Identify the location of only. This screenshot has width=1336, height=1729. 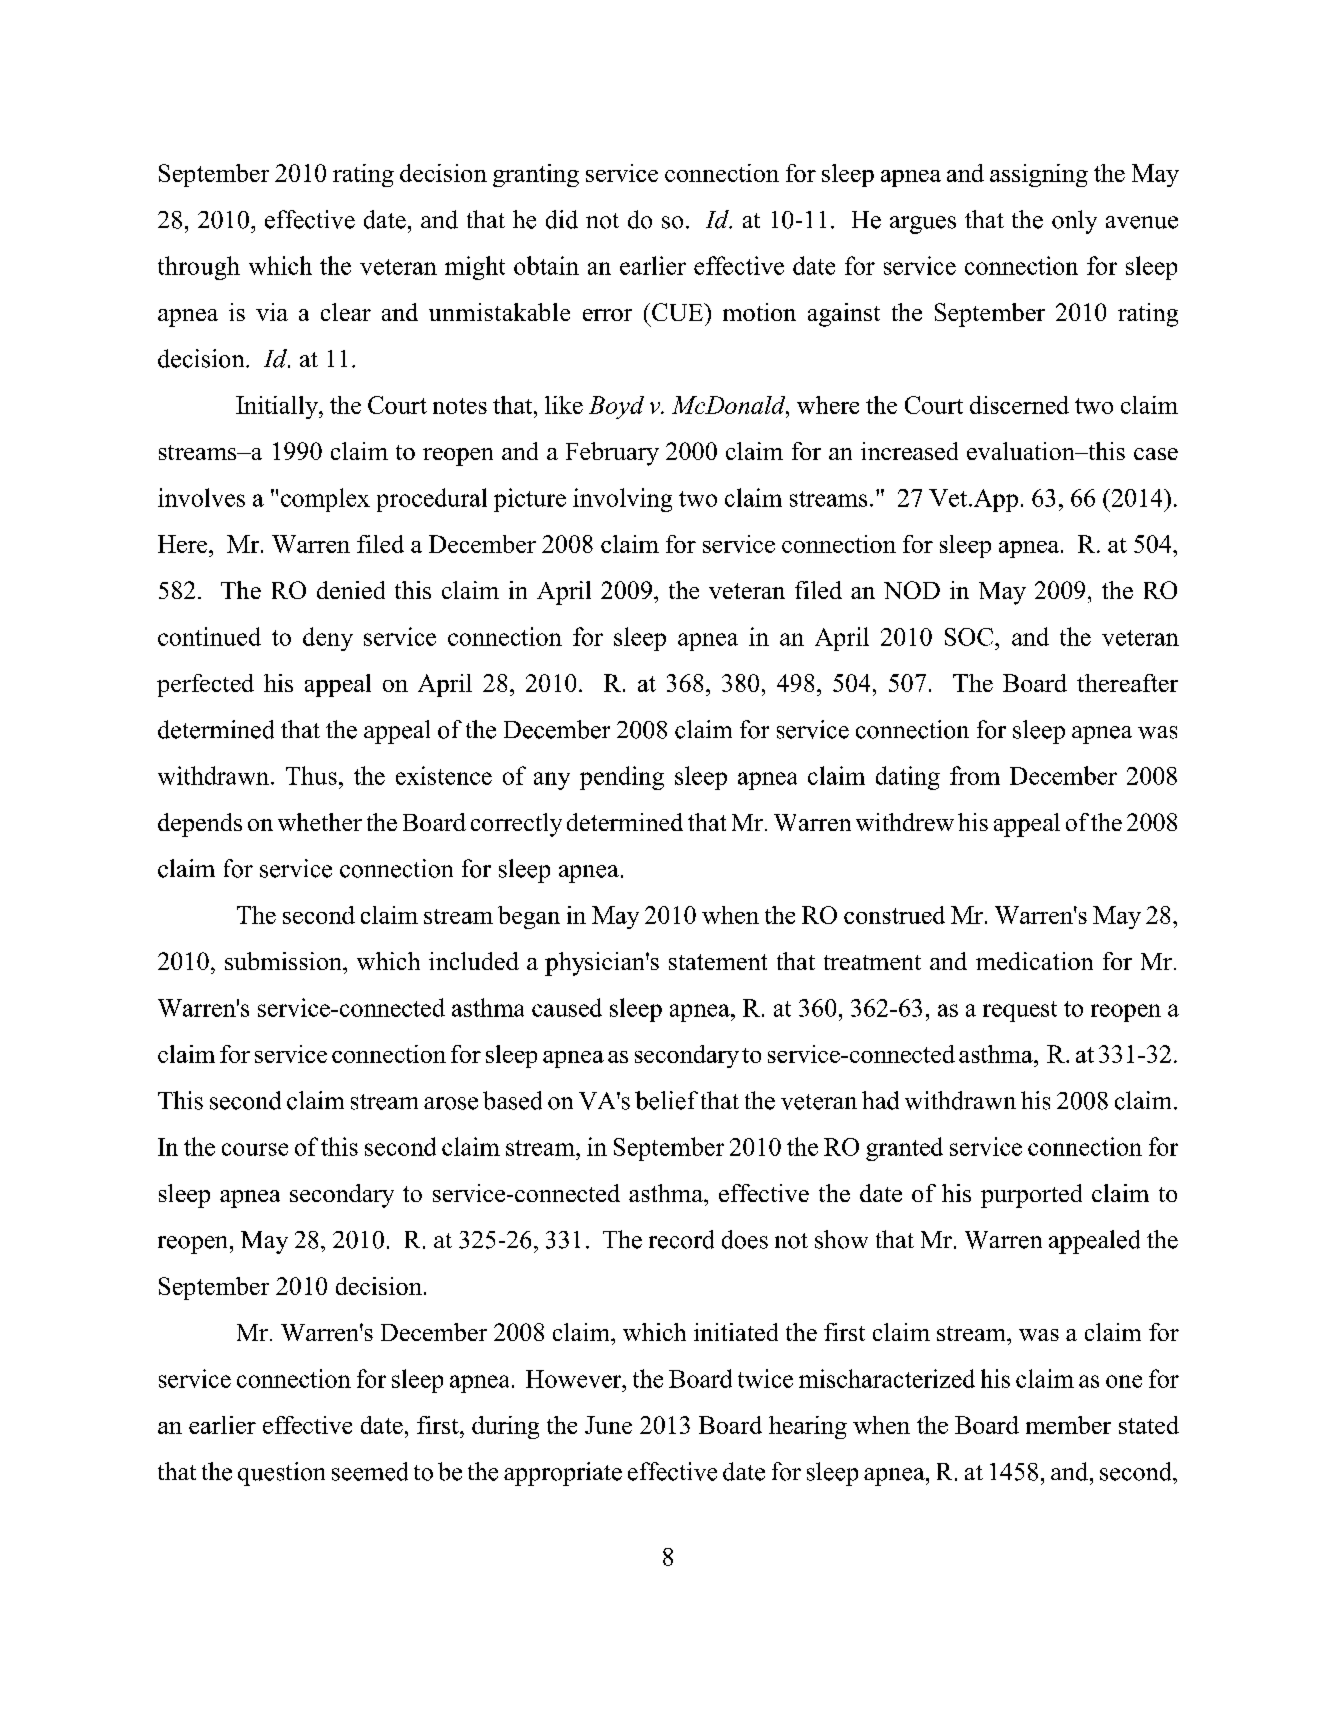
(1074, 222).
